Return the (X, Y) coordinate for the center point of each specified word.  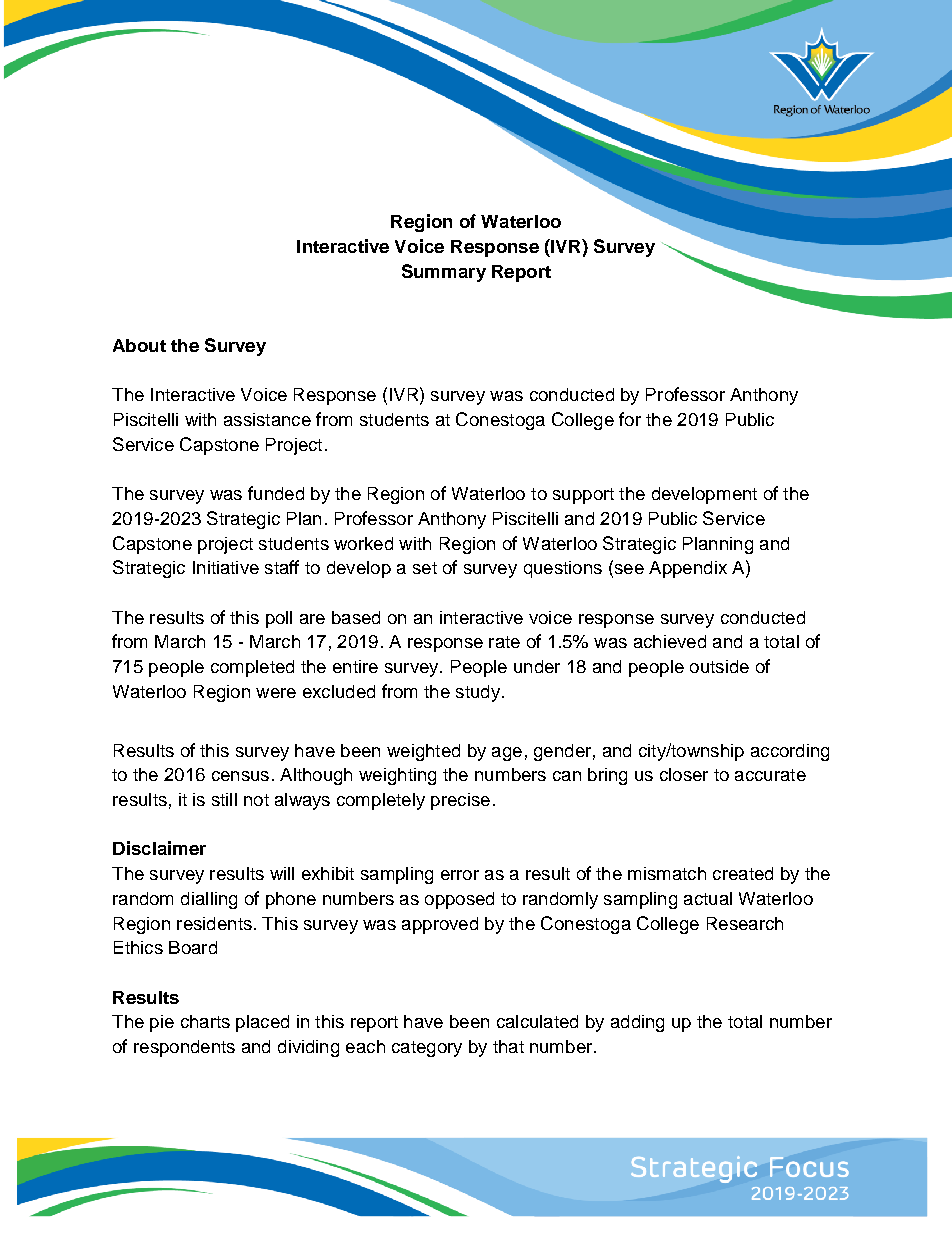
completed (252, 668)
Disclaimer (159, 848)
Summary (444, 273)
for (630, 419)
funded (276, 493)
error (460, 875)
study (478, 693)
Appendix (688, 569)
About (139, 345)
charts (205, 1021)
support (583, 496)
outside (719, 666)
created (743, 873)
